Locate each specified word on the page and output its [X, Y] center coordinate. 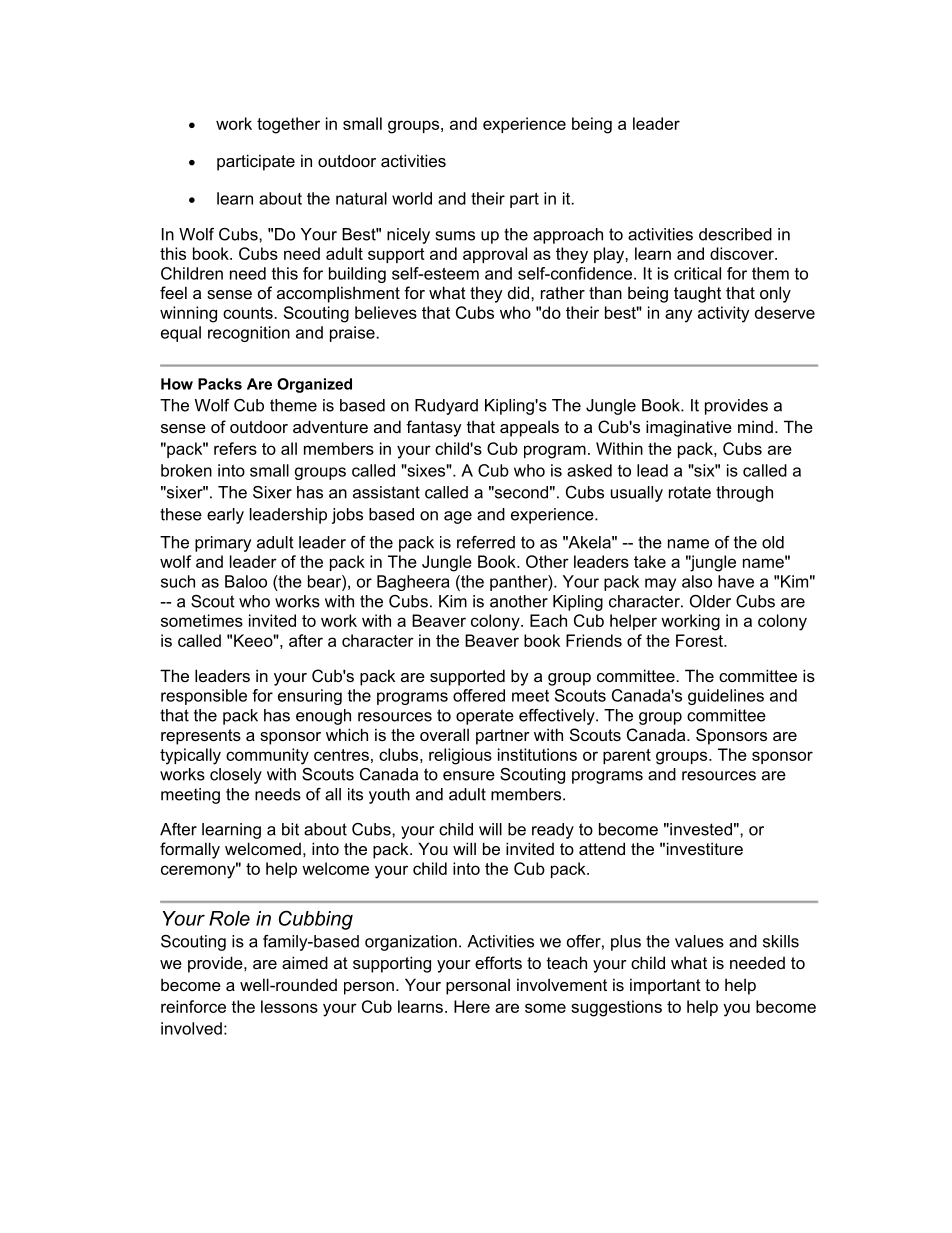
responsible [204, 697]
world [412, 198]
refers [235, 448]
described [735, 234]
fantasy [434, 428]
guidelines [726, 697]
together [288, 125]
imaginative [689, 428]
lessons [289, 1006]
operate [485, 717]
